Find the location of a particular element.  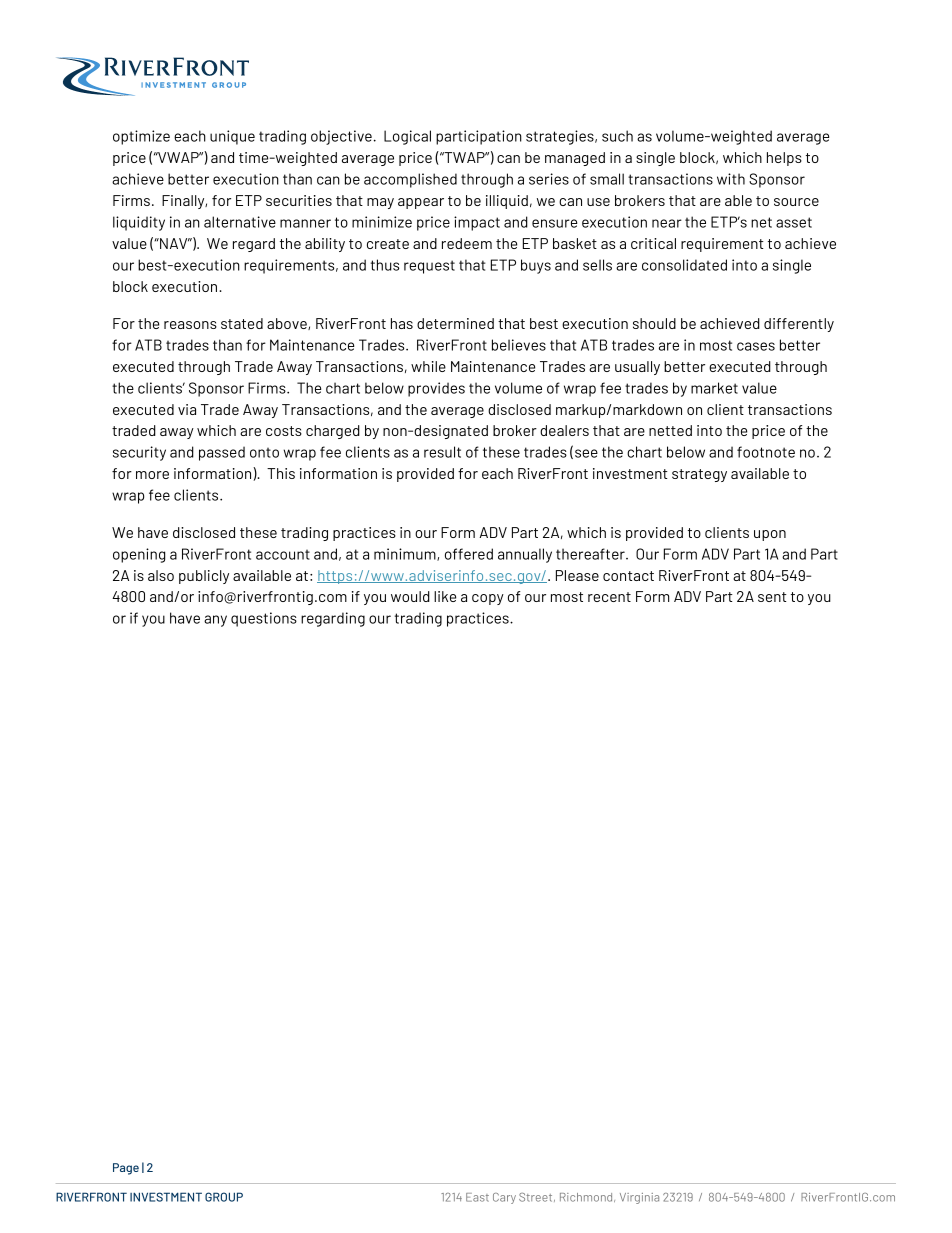

result is located at coordinates (442, 452).
